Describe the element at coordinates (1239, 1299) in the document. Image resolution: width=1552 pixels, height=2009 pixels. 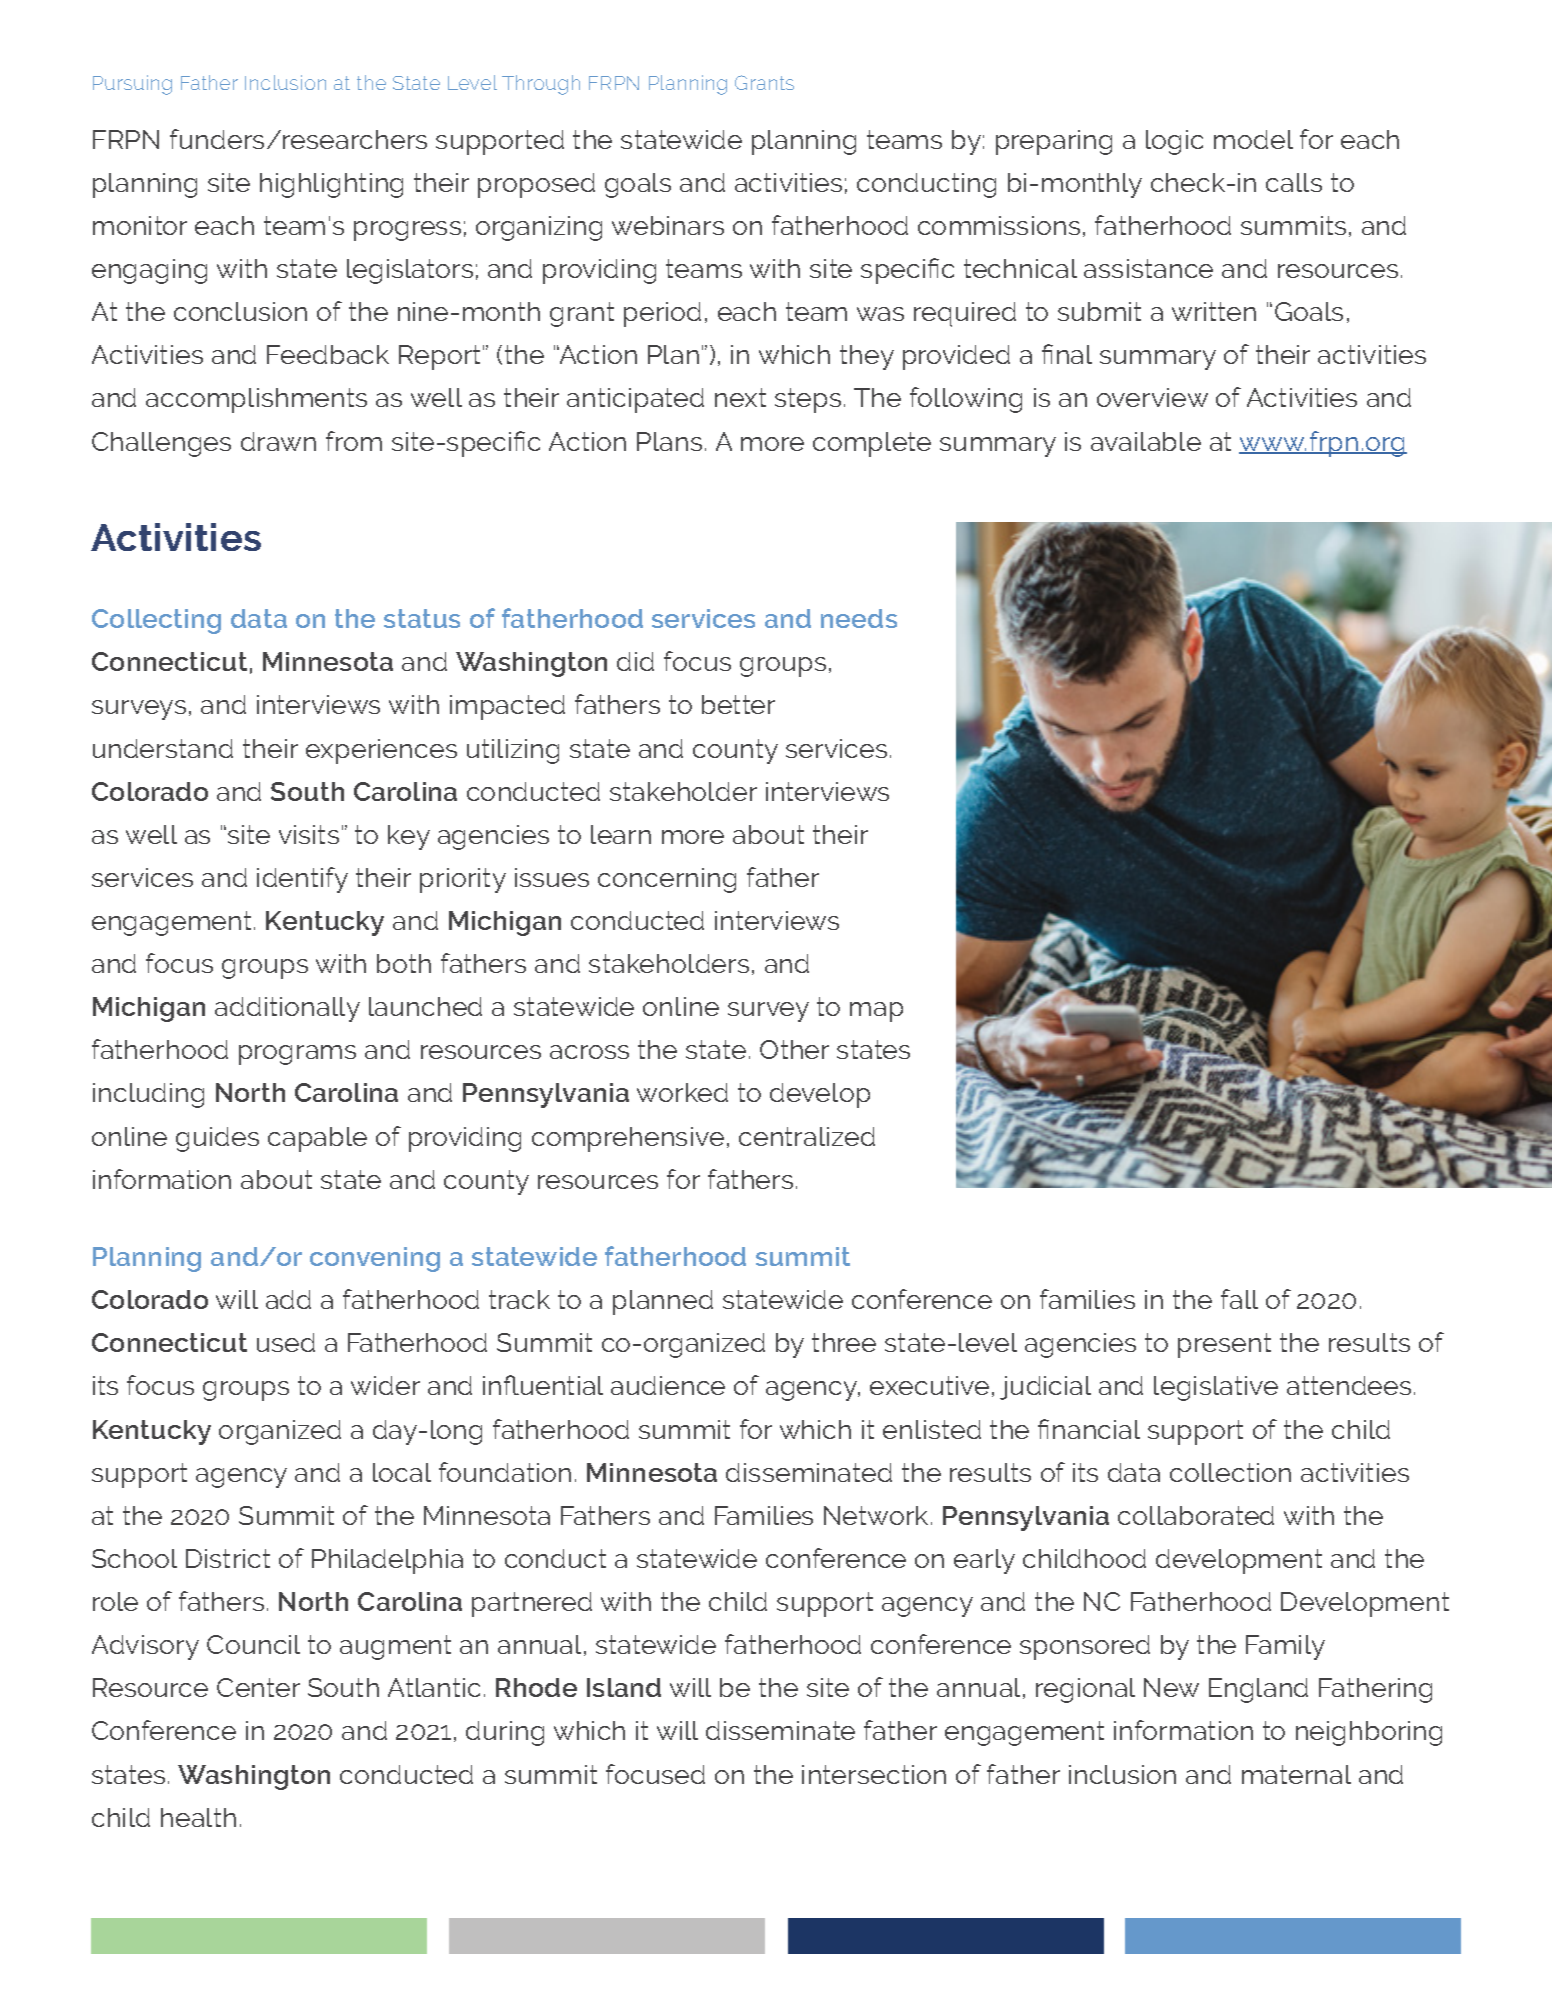
I see `fall` at that location.
